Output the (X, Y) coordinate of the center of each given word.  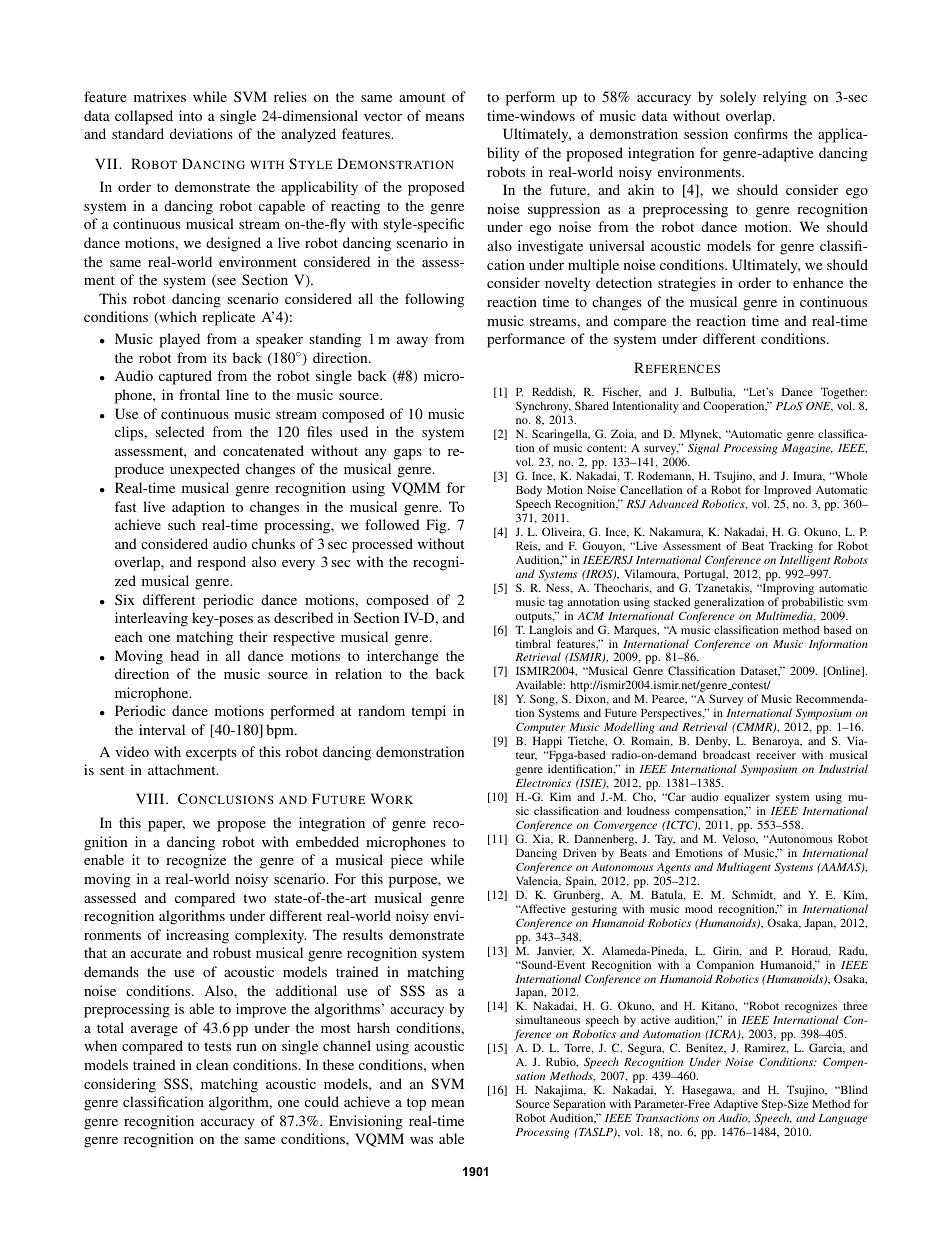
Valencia (538, 881)
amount (422, 97)
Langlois (550, 631)
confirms (761, 133)
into (190, 115)
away (412, 342)
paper (166, 826)
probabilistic (812, 603)
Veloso (740, 839)
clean (212, 1064)
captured (185, 377)
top (416, 1104)
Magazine (807, 449)
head (184, 655)
